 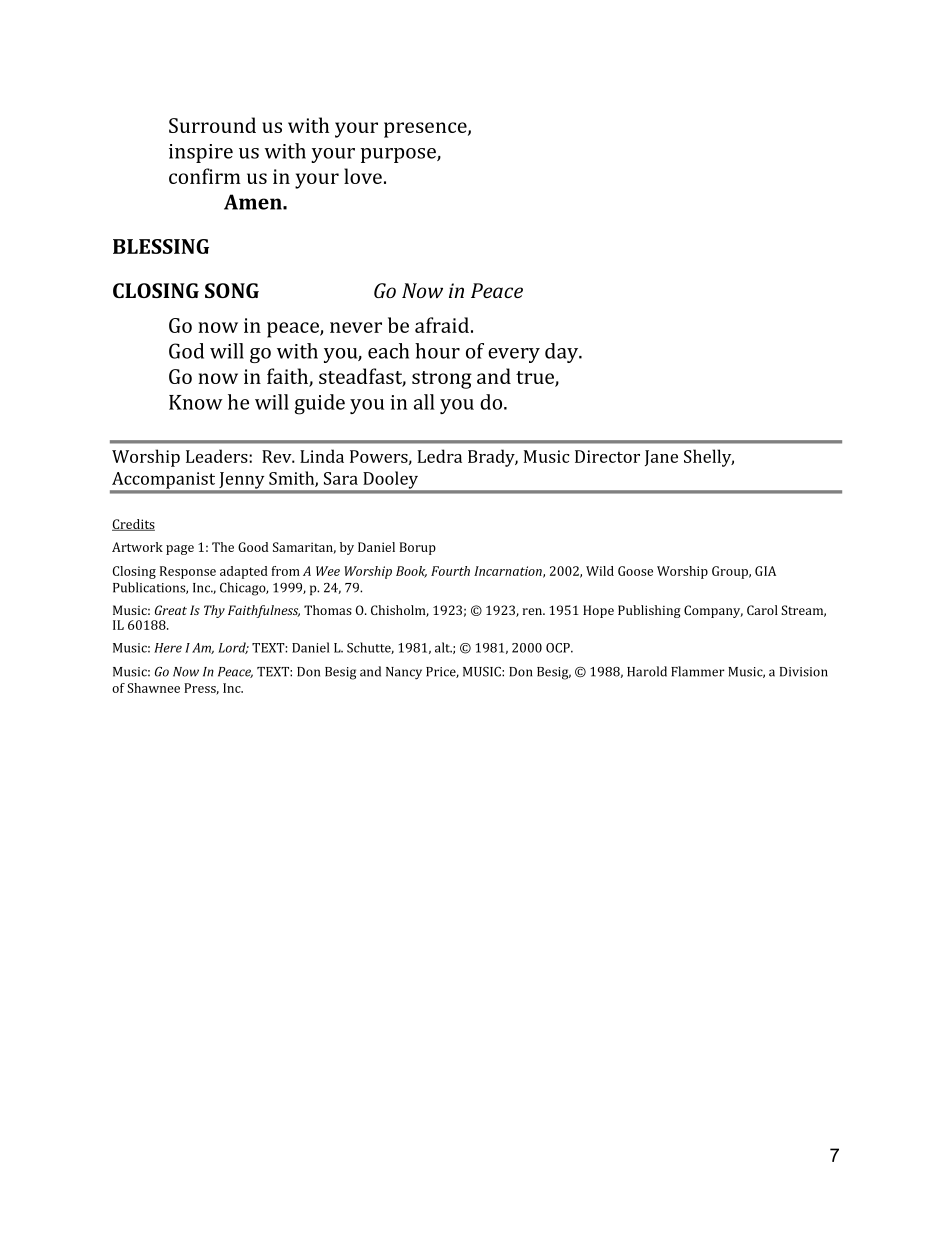 What do you see at coordinates (563, 353) in the screenshot?
I see `day` at bounding box center [563, 353].
